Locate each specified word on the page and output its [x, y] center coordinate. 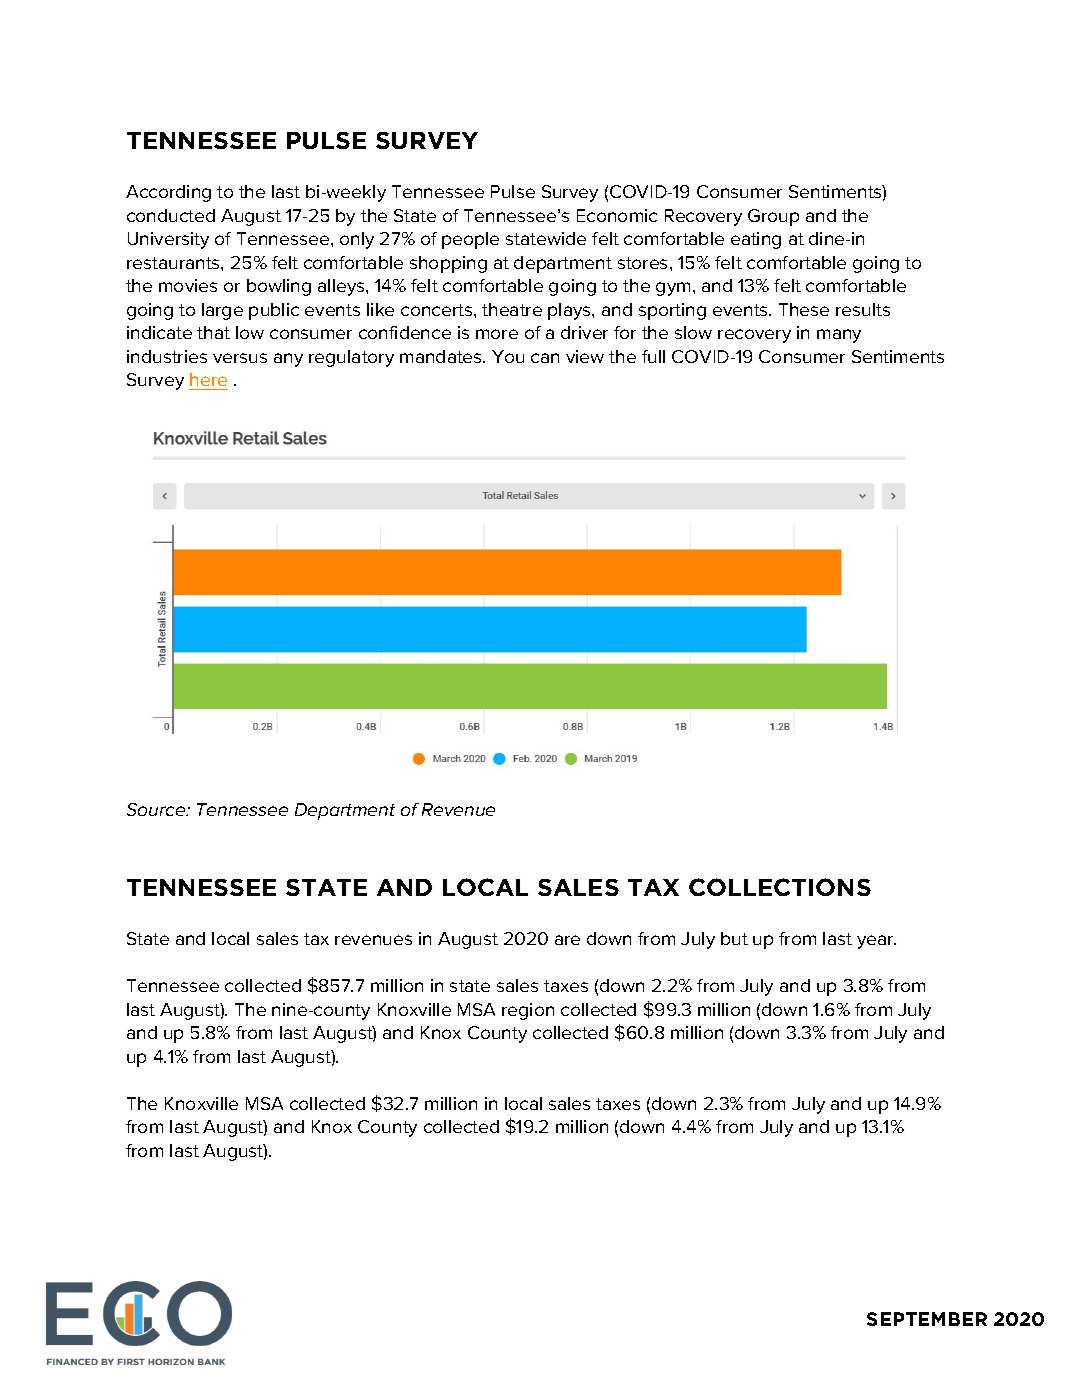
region [528, 1011]
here [208, 379]
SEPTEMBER [927, 1319]
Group [773, 217]
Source [157, 809]
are [567, 940]
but [734, 938]
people [470, 240]
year [876, 942]
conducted [171, 215]
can [545, 358]
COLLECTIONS [780, 887]
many [839, 336]
